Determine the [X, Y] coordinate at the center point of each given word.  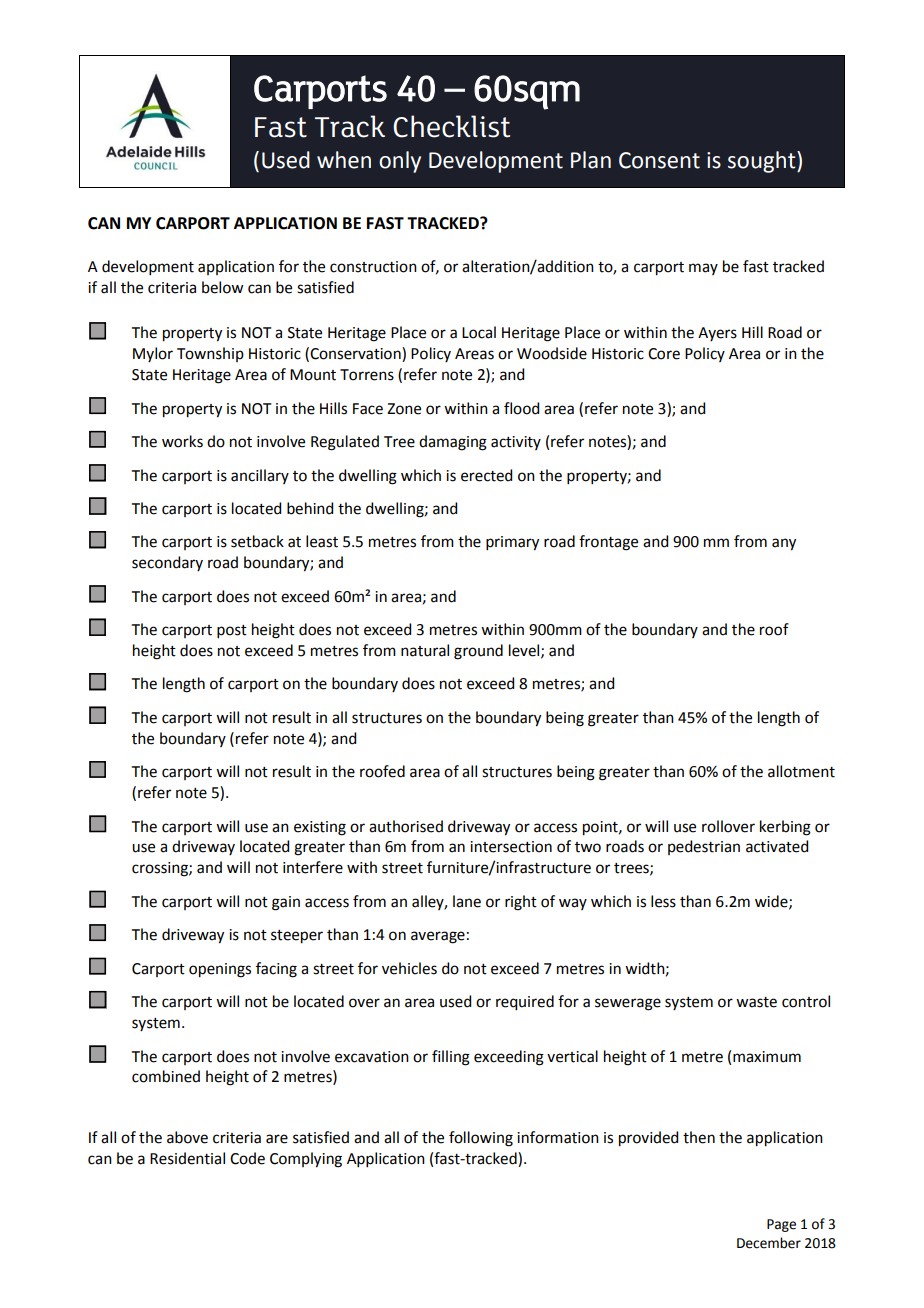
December [769, 1243]
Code [247, 1158]
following [481, 1139]
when [344, 160]
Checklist [451, 126]
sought [763, 162]
